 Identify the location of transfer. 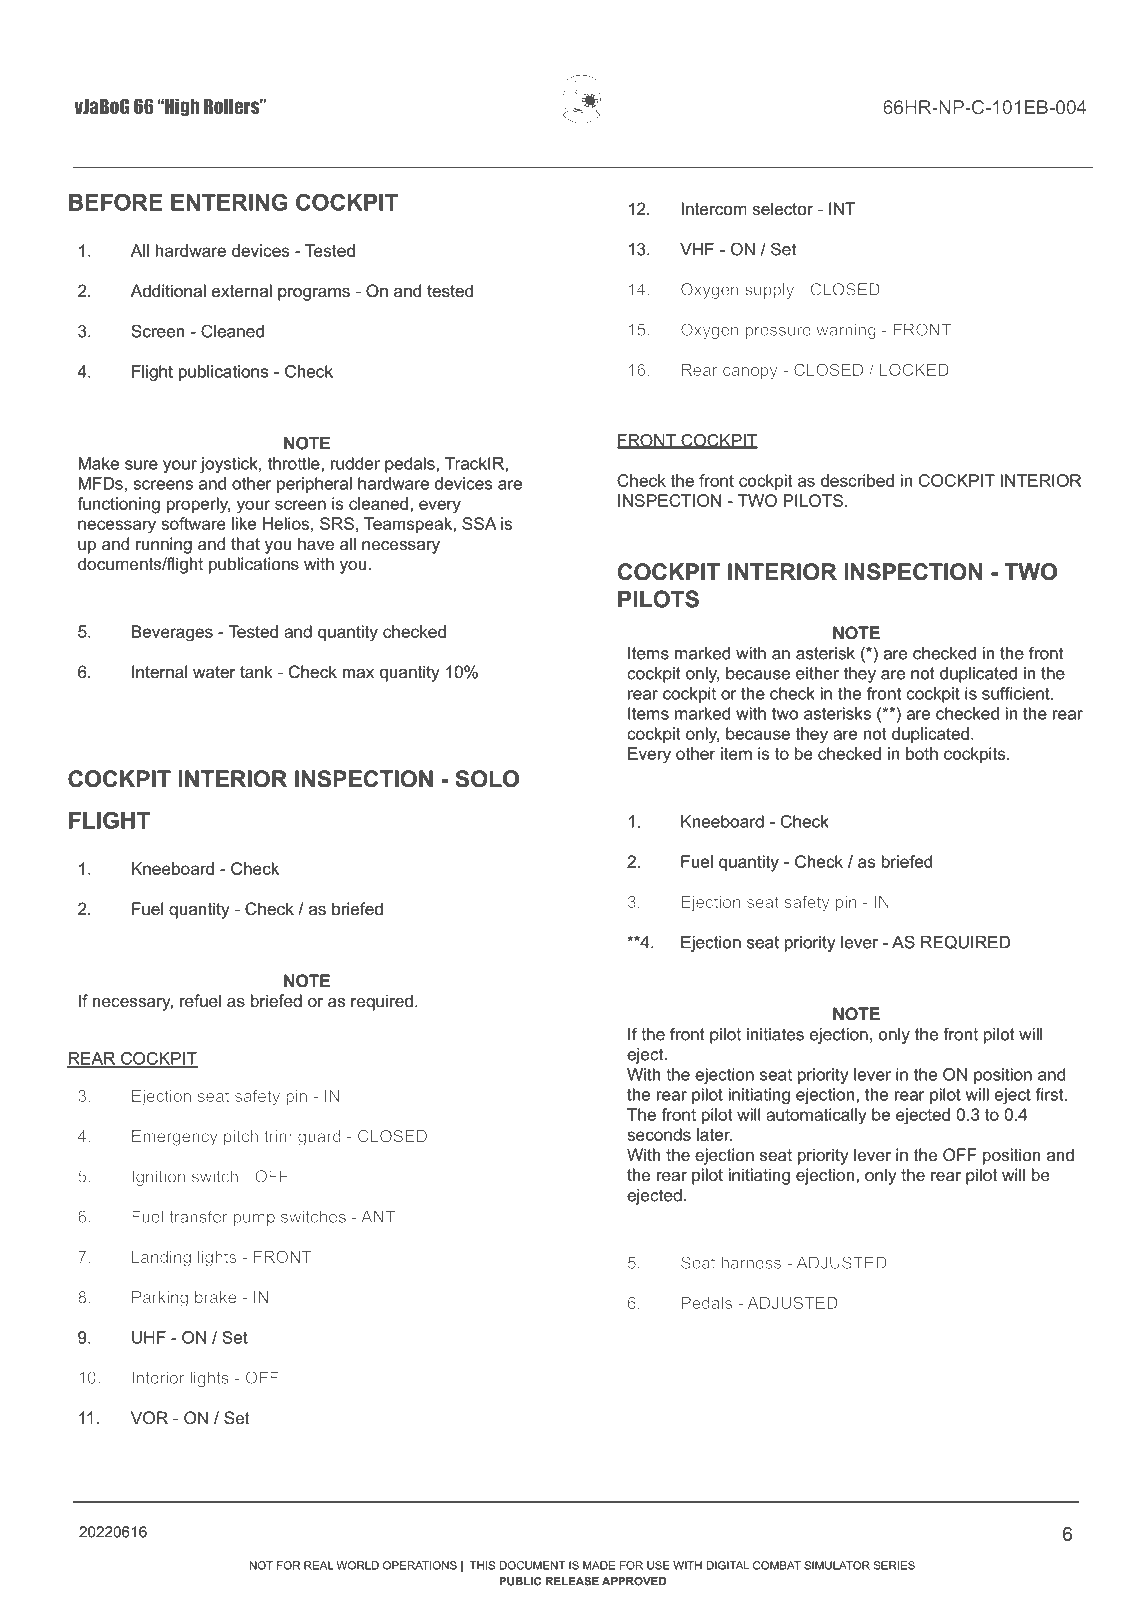
(198, 1216).
